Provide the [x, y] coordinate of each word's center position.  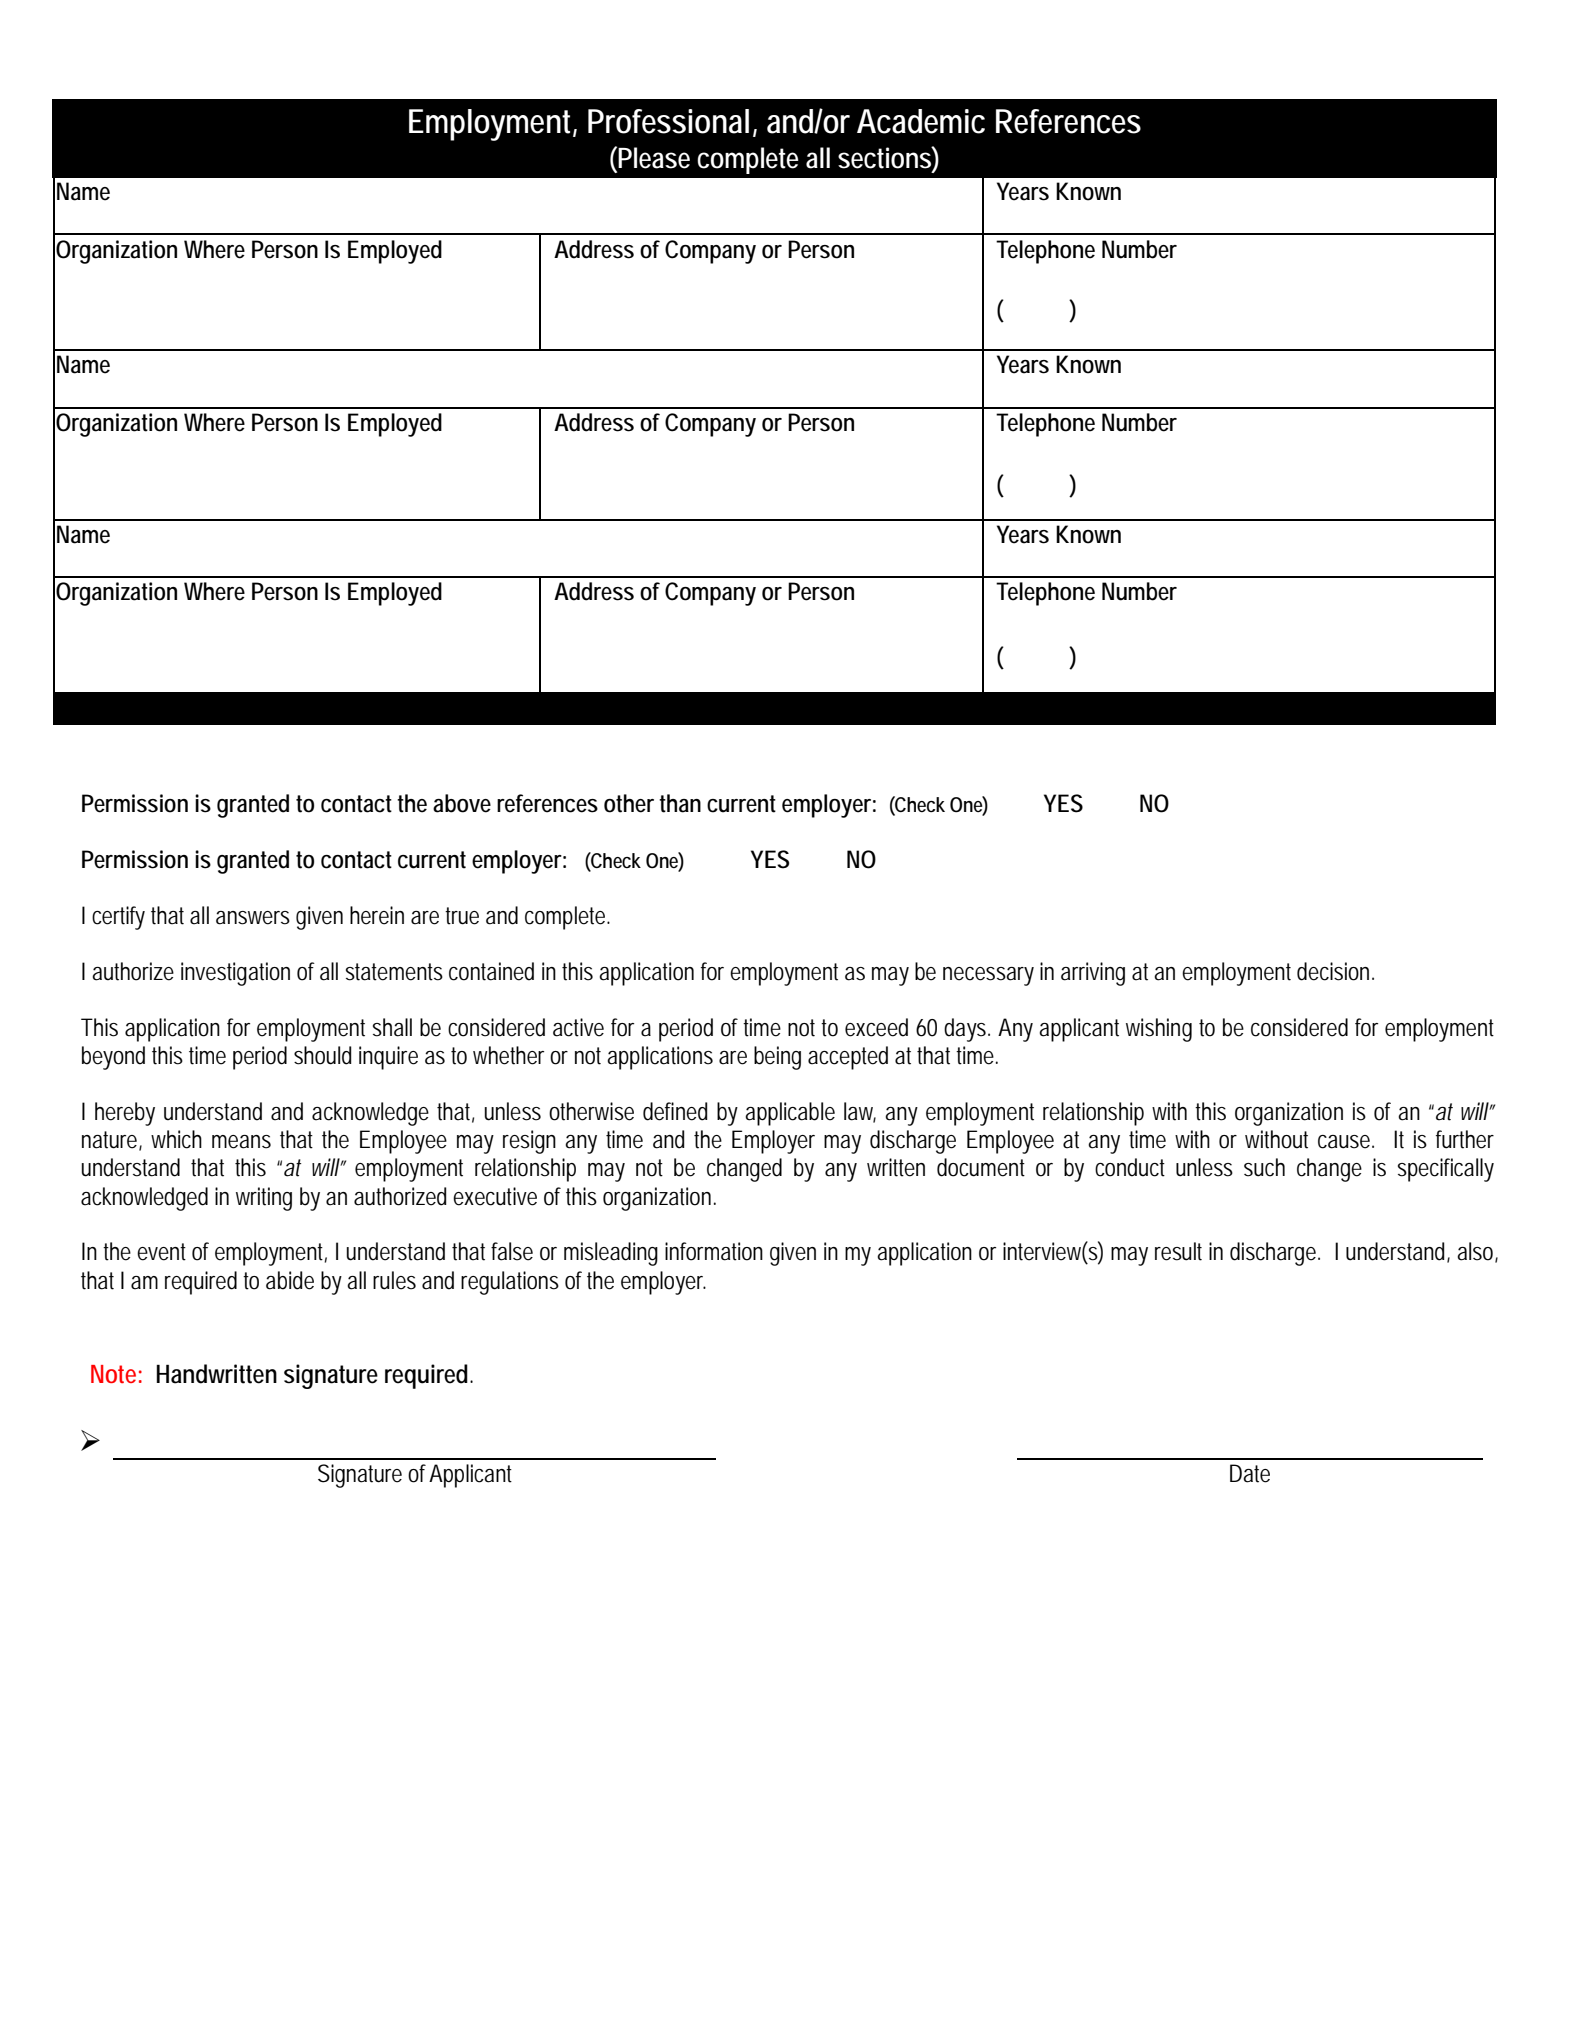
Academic [921, 121]
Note [113, 1374]
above [462, 803]
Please [653, 157]
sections [885, 157]
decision [1335, 971]
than [680, 803]
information [714, 1251]
